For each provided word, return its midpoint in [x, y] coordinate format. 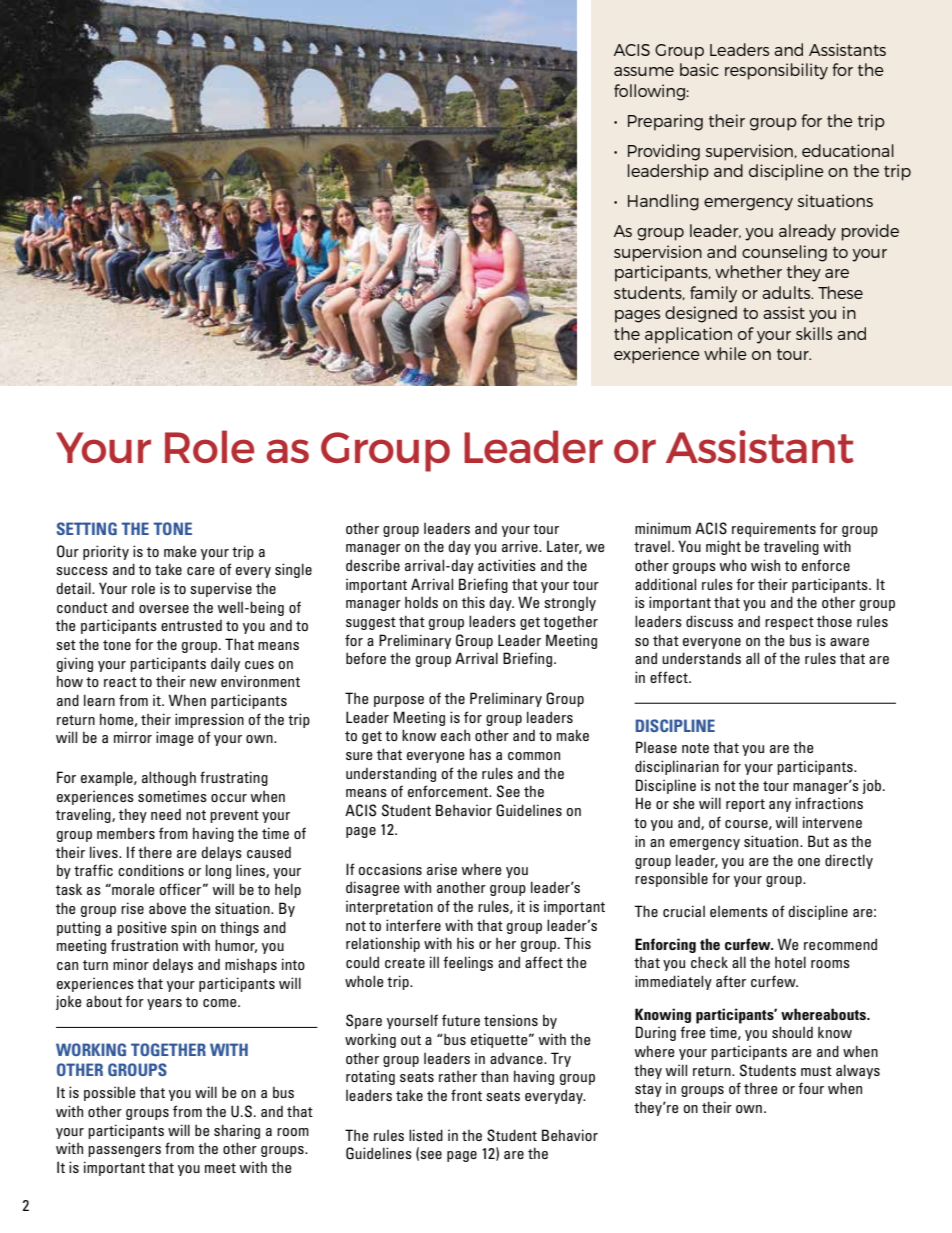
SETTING [87, 528]
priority [106, 552]
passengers [124, 1151]
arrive [521, 546]
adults [787, 292]
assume [644, 71]
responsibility [776, 71]
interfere [413, 925]
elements [739, 911]
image [175, 738]
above [167, 908]
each [455, 735]
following [650, 92]
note [695, 748]
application [688, 335]
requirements [774, 529]
